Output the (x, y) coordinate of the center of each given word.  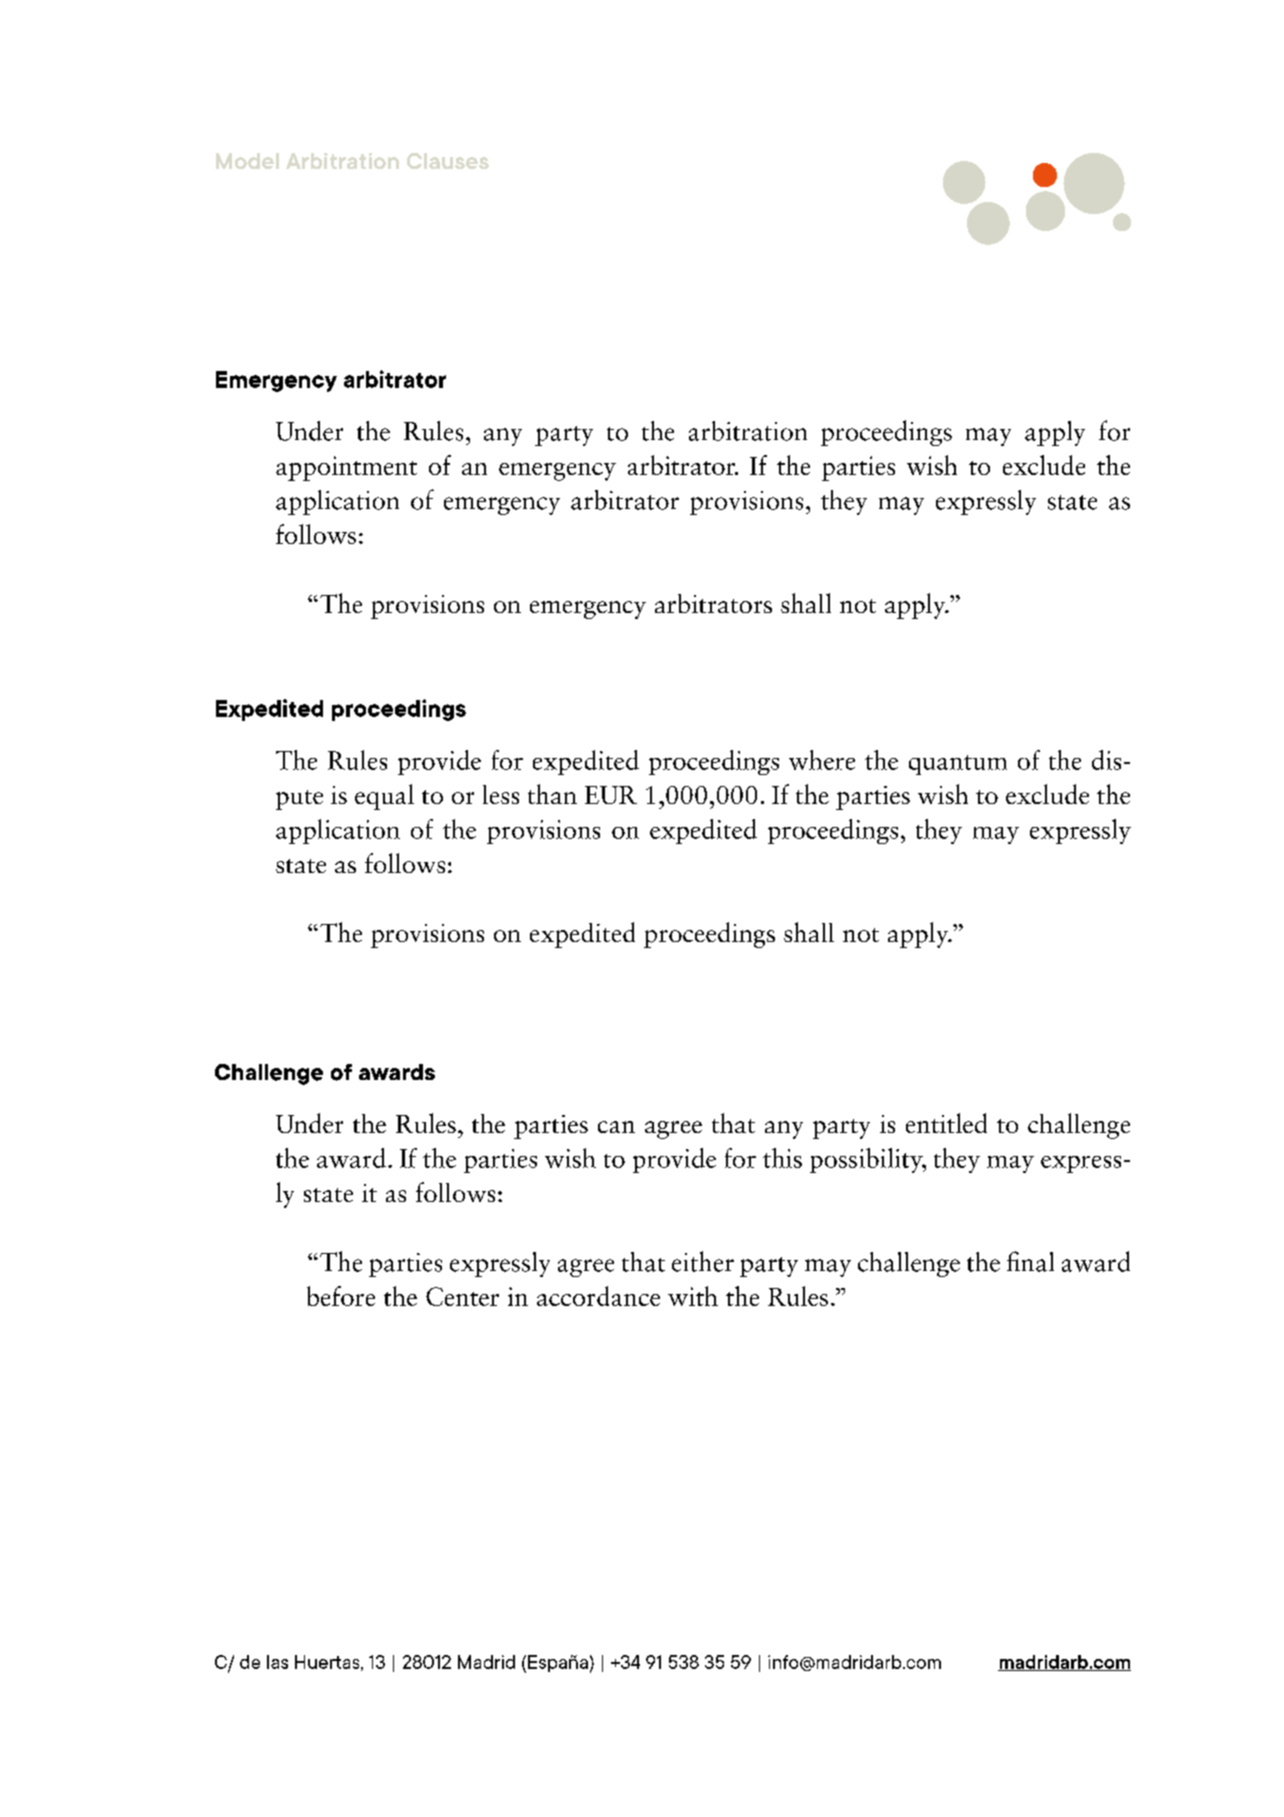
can (616, 1127)
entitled (946, 1123)
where (822, 760)
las (277, 1662)
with (693, 1296)
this (782, 1158)
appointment (346, 468)
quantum (958, 765)
